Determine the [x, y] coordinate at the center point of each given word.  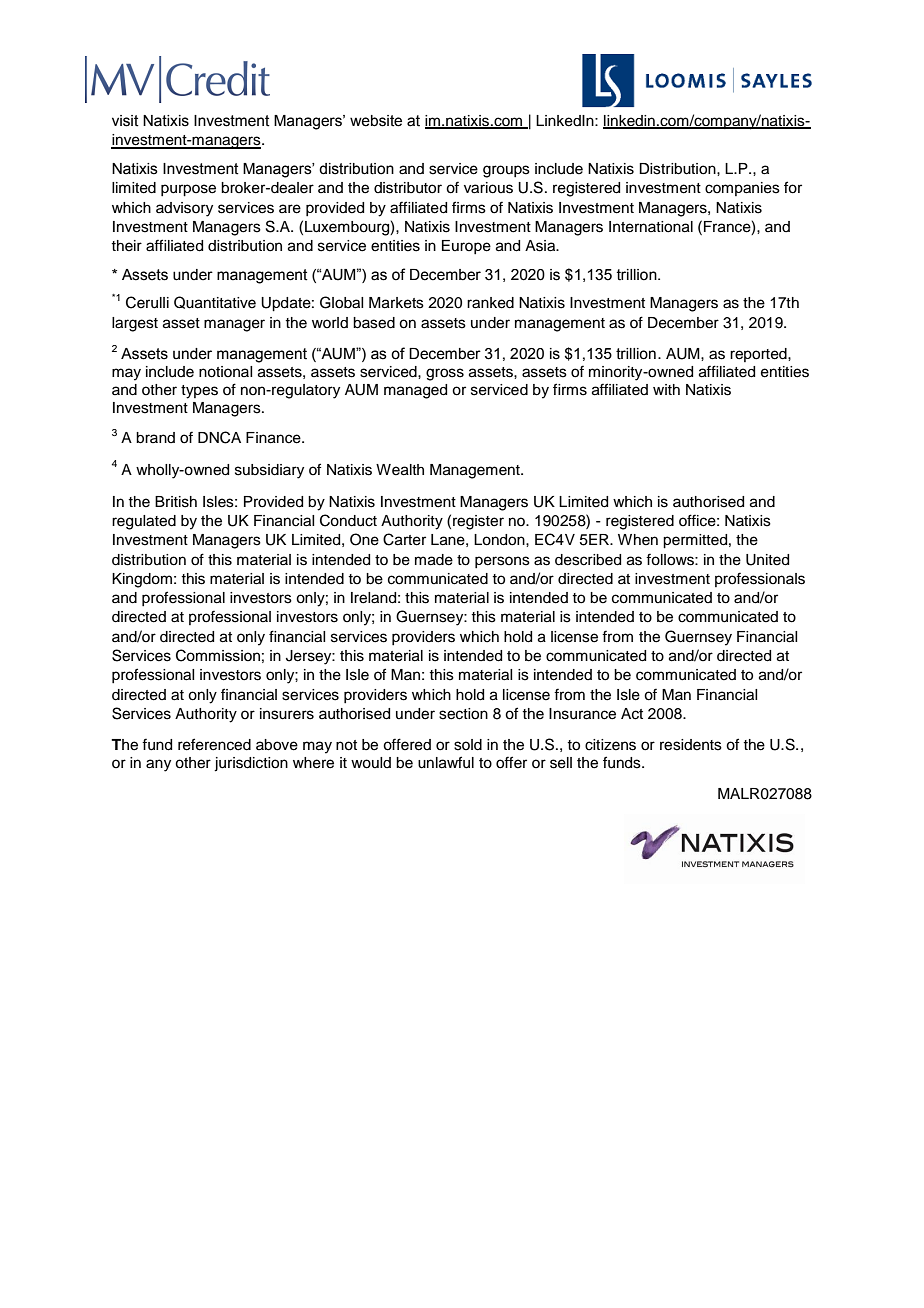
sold [468, 745]
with [666, 389]
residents [691, 745]
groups [506, 171]
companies [742, 189]
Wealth [400, 470]
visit [125, 121]
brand [155, 438]
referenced [214, 744]
